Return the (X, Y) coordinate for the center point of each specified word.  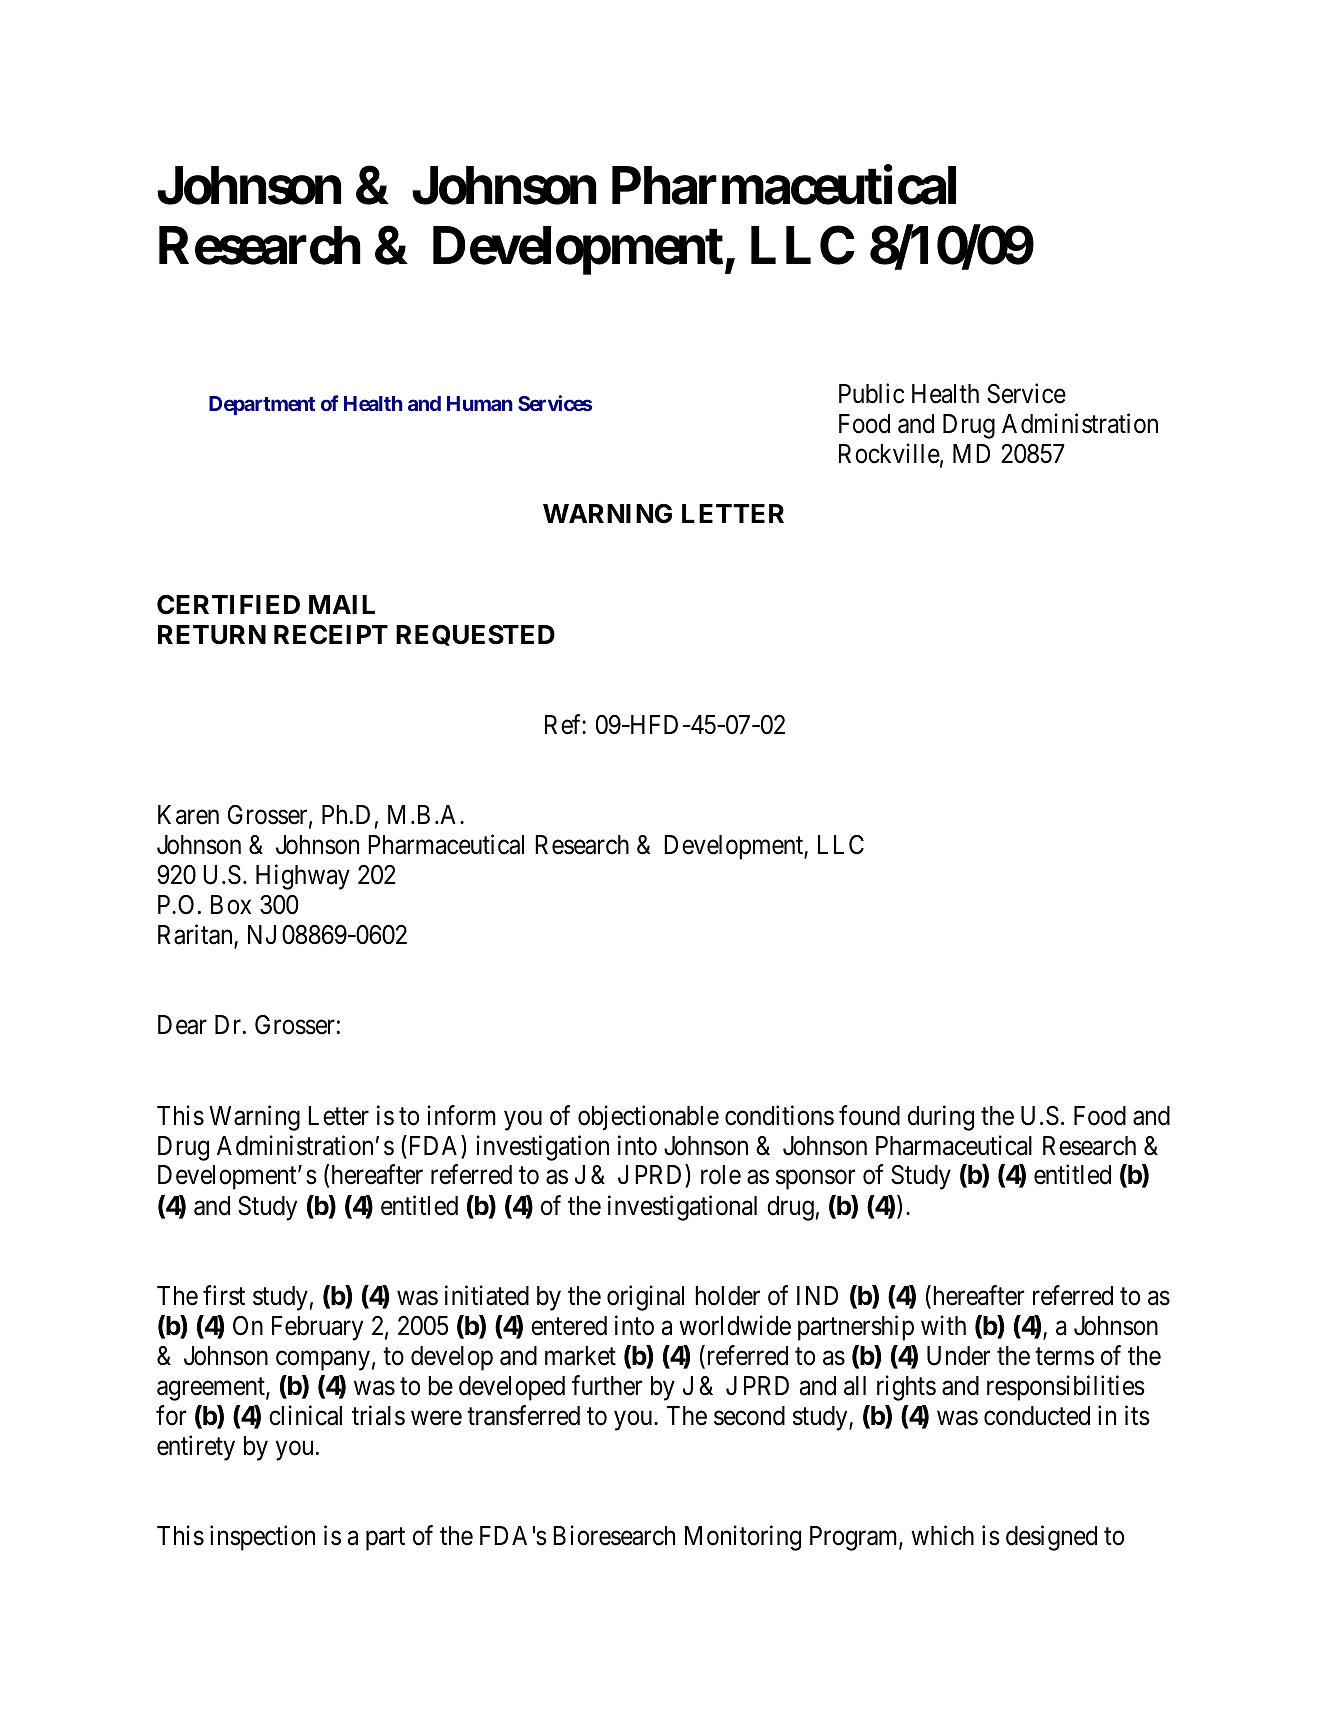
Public (871, 393)
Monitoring (743, 1538)
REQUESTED (475, 635)
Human (480, 403)
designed (1051, 1538)
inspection (262, 1538)
